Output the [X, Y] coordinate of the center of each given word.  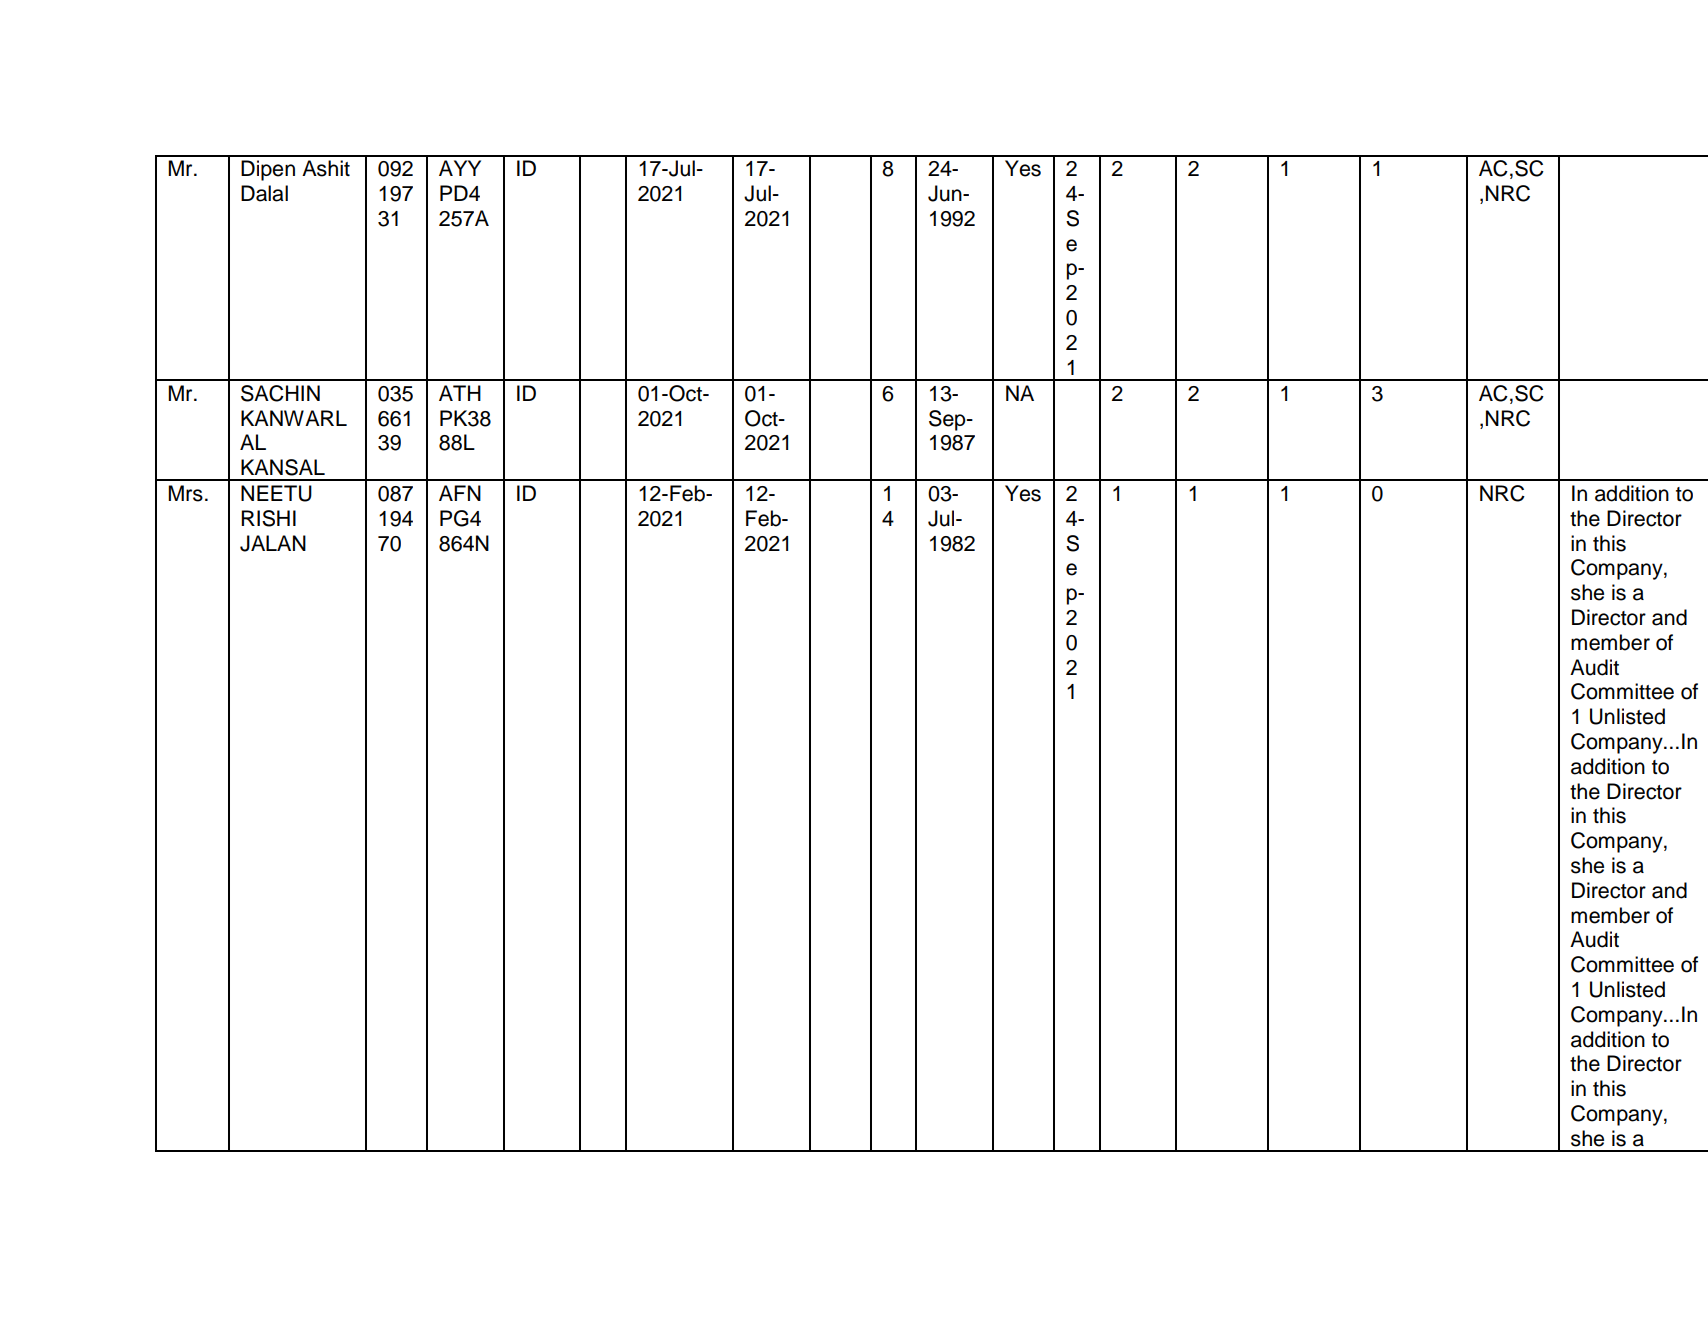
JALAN [273, 543]
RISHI [268, 518]
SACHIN [280, 393]
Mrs [185, 493]
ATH [460, 393]
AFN [460, 493]
